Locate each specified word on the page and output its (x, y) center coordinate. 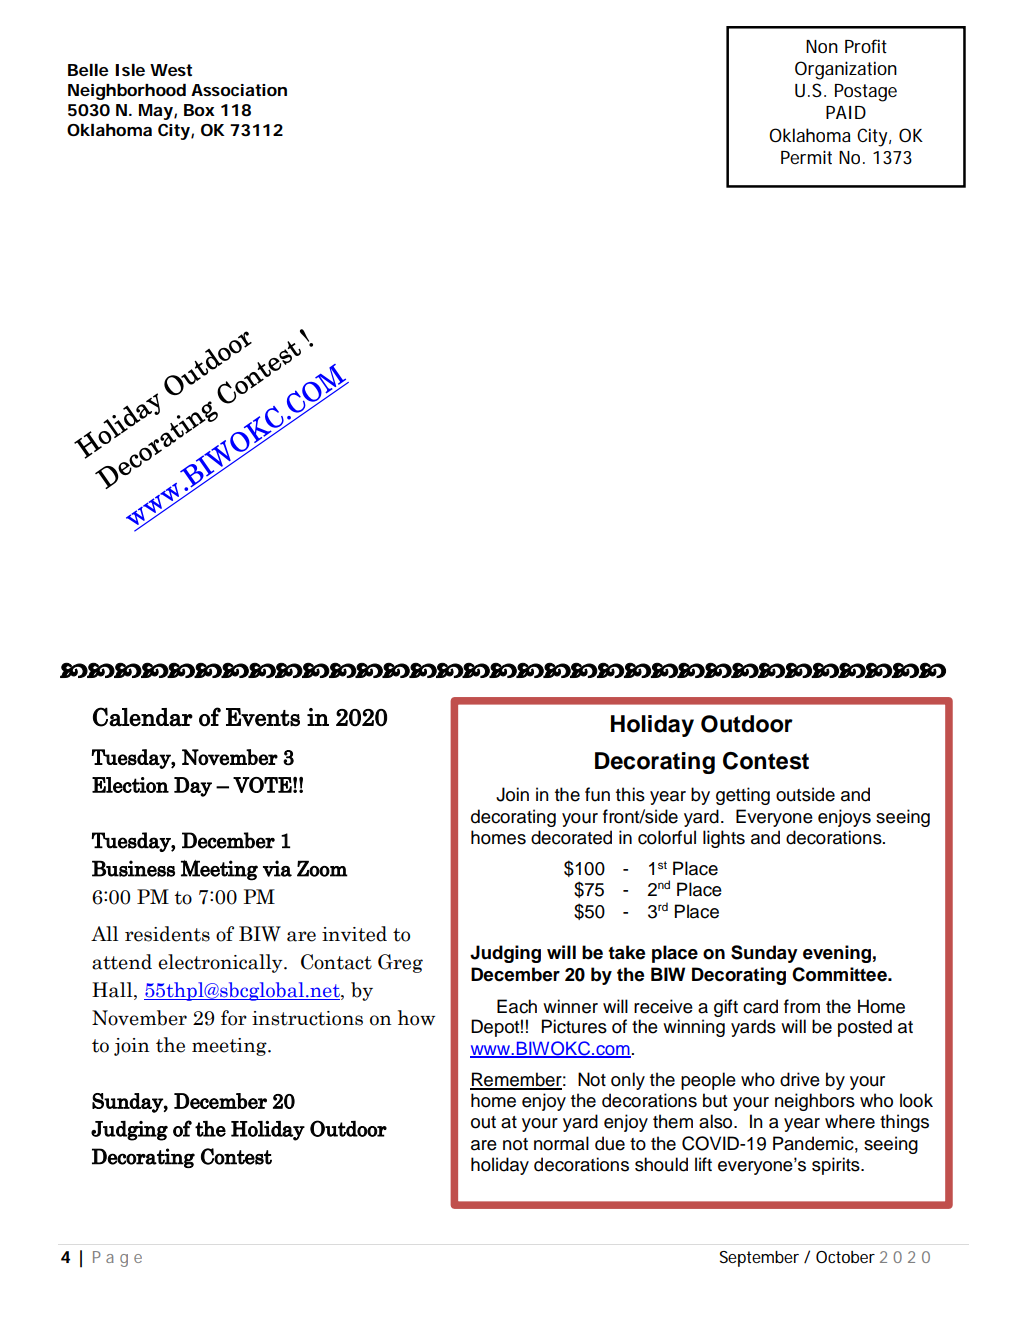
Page (117, 1259)
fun (597, 794)
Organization (846, 70)
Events (263, 717)
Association (239, 90)
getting (743, 796)
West (171, 70)
